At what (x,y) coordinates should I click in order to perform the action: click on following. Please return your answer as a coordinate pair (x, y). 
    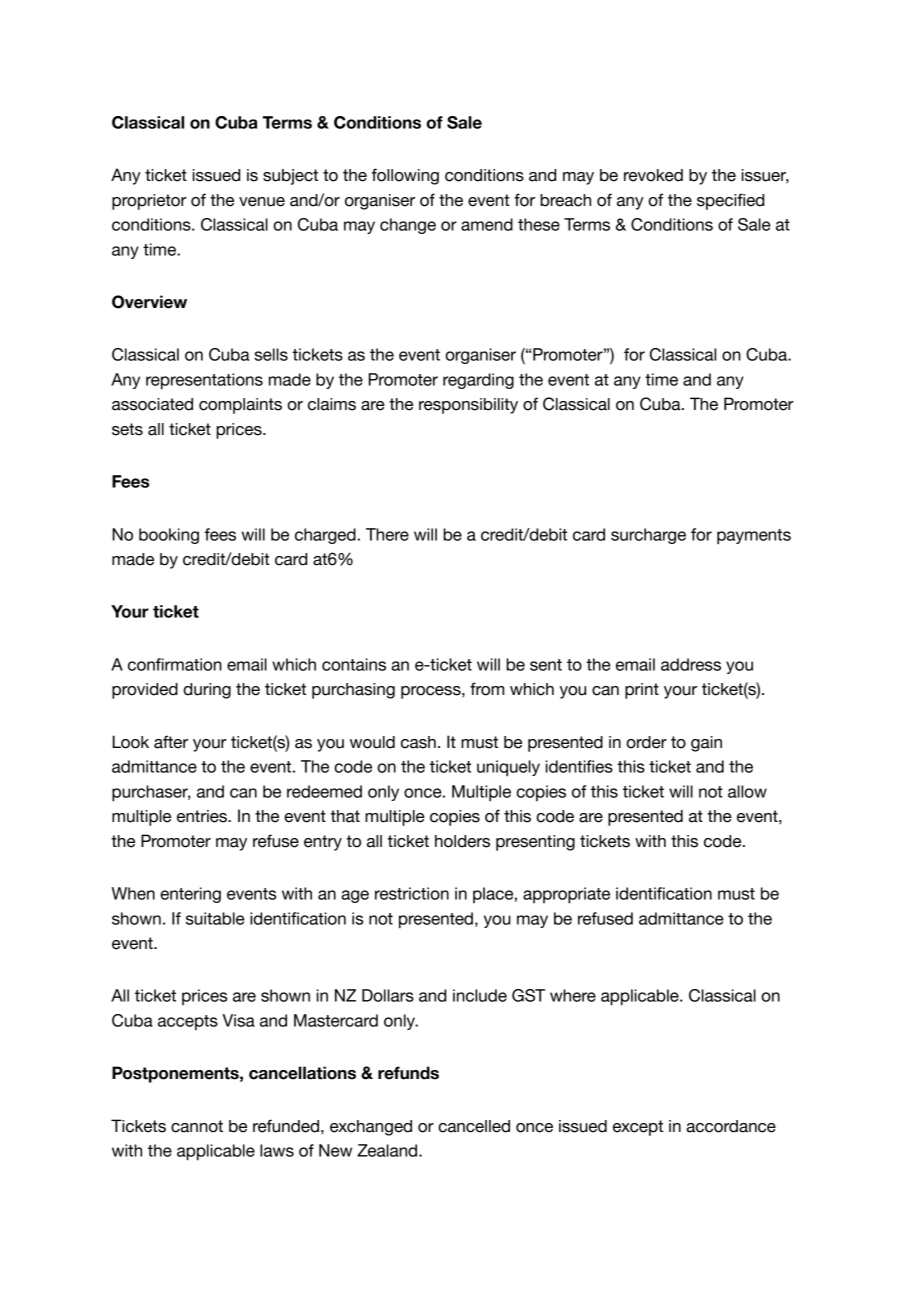
    Looking at the image, I should click on (405, 176).
